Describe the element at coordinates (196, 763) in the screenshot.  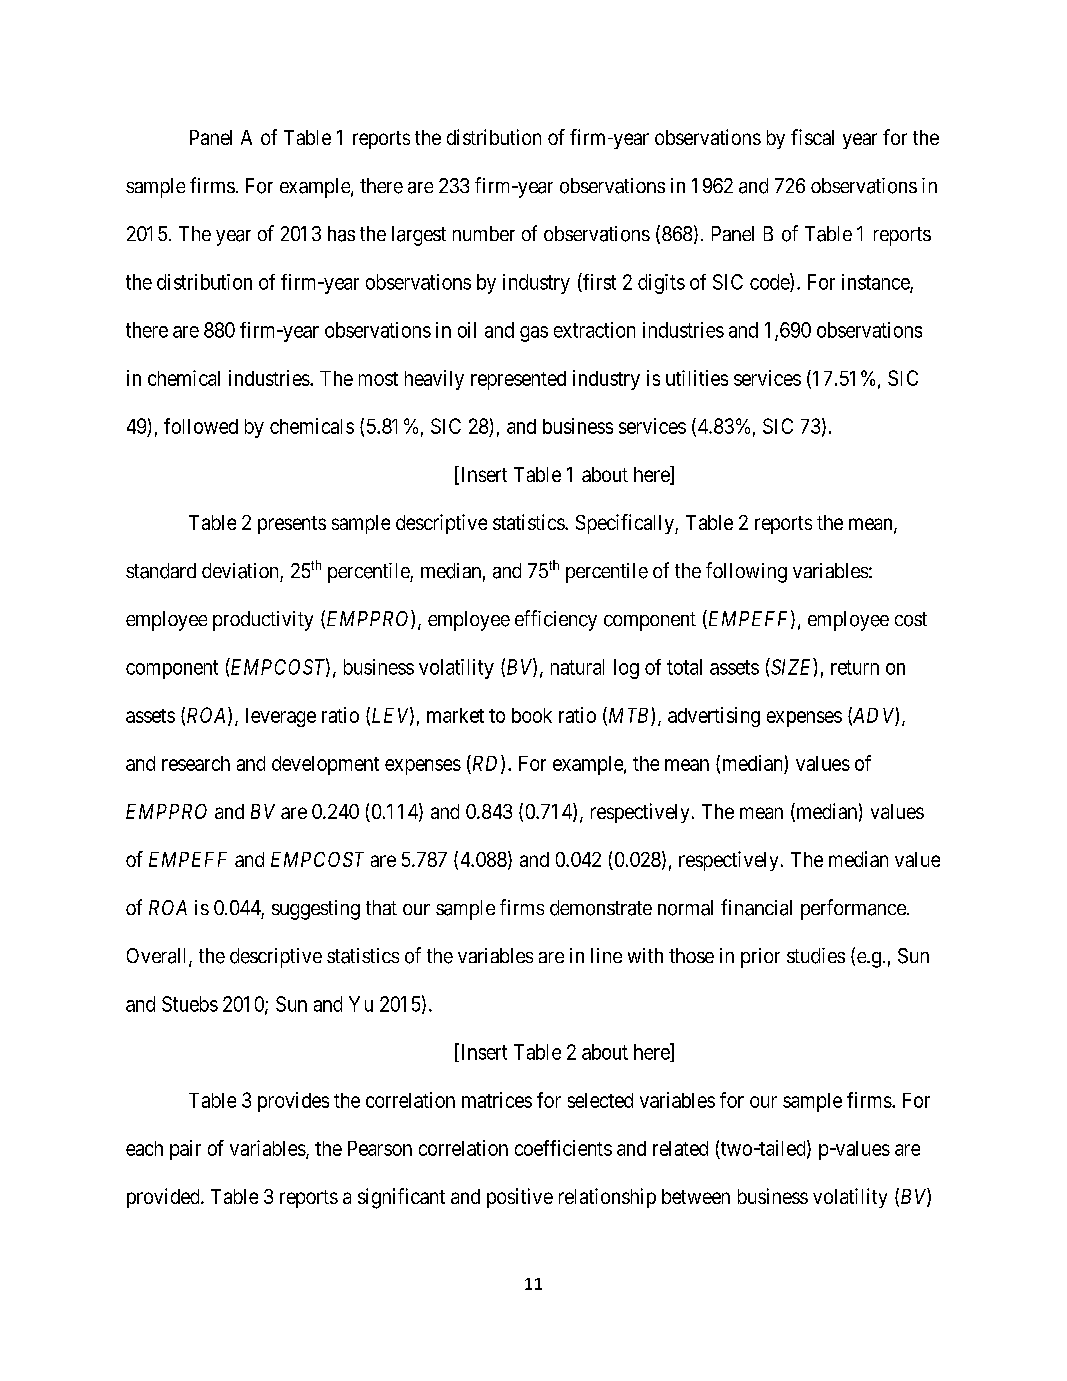
I see `research` at that location.
